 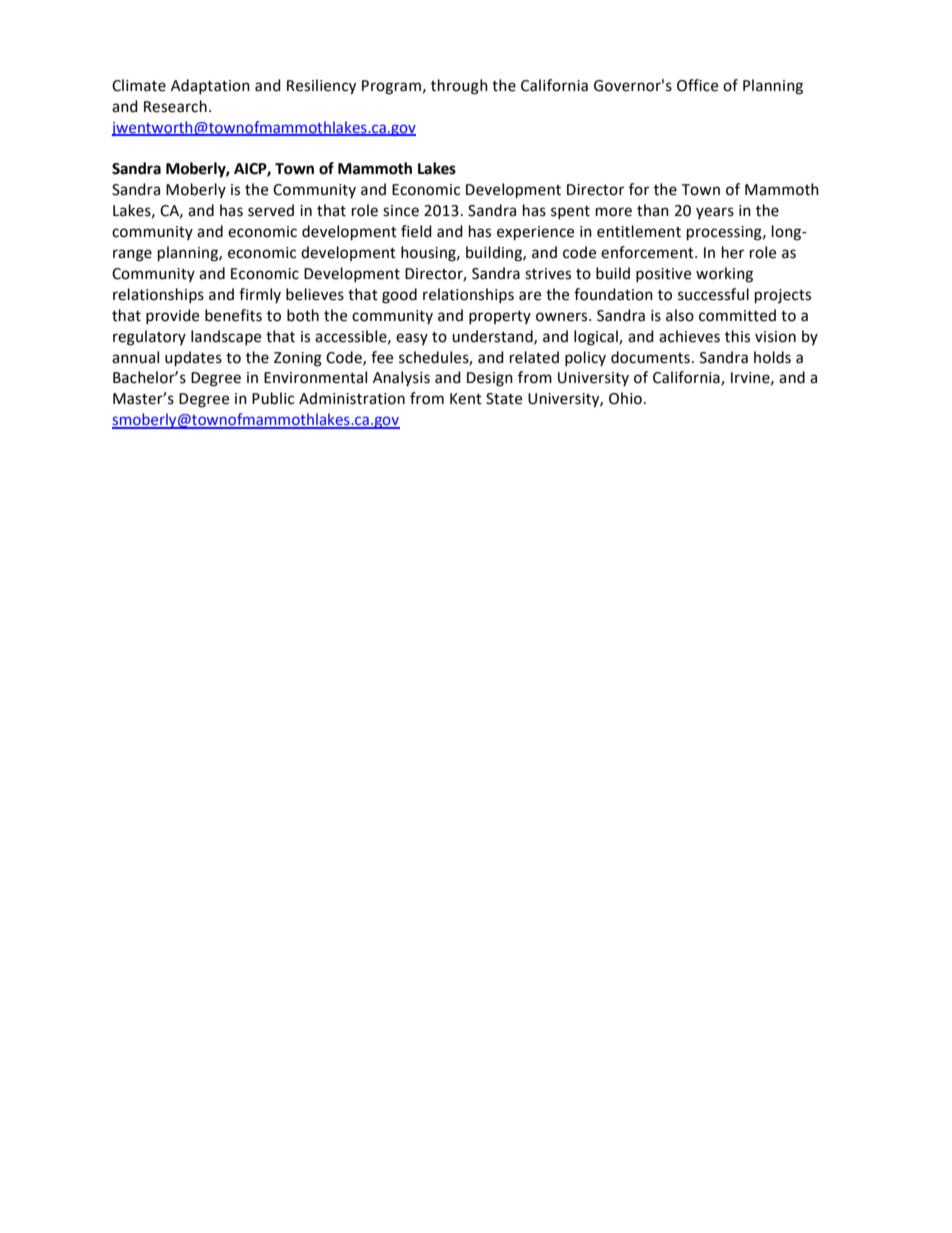 What do you see at coordinates (466, 399) in the page?
I see `Kent` at bounding box center [466, 399].
